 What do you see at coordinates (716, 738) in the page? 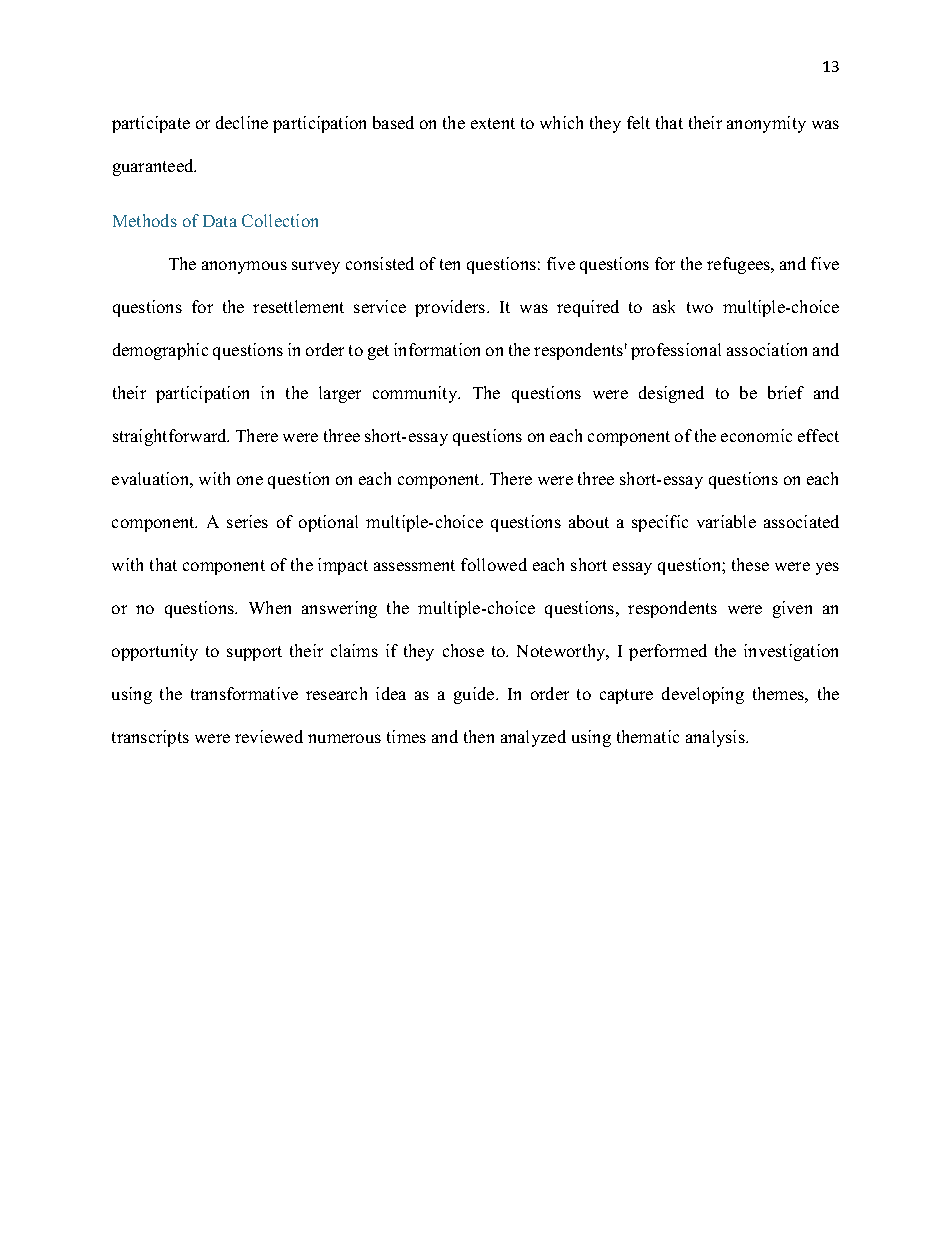
I see `analysis` at bounding box center [716, 738].
